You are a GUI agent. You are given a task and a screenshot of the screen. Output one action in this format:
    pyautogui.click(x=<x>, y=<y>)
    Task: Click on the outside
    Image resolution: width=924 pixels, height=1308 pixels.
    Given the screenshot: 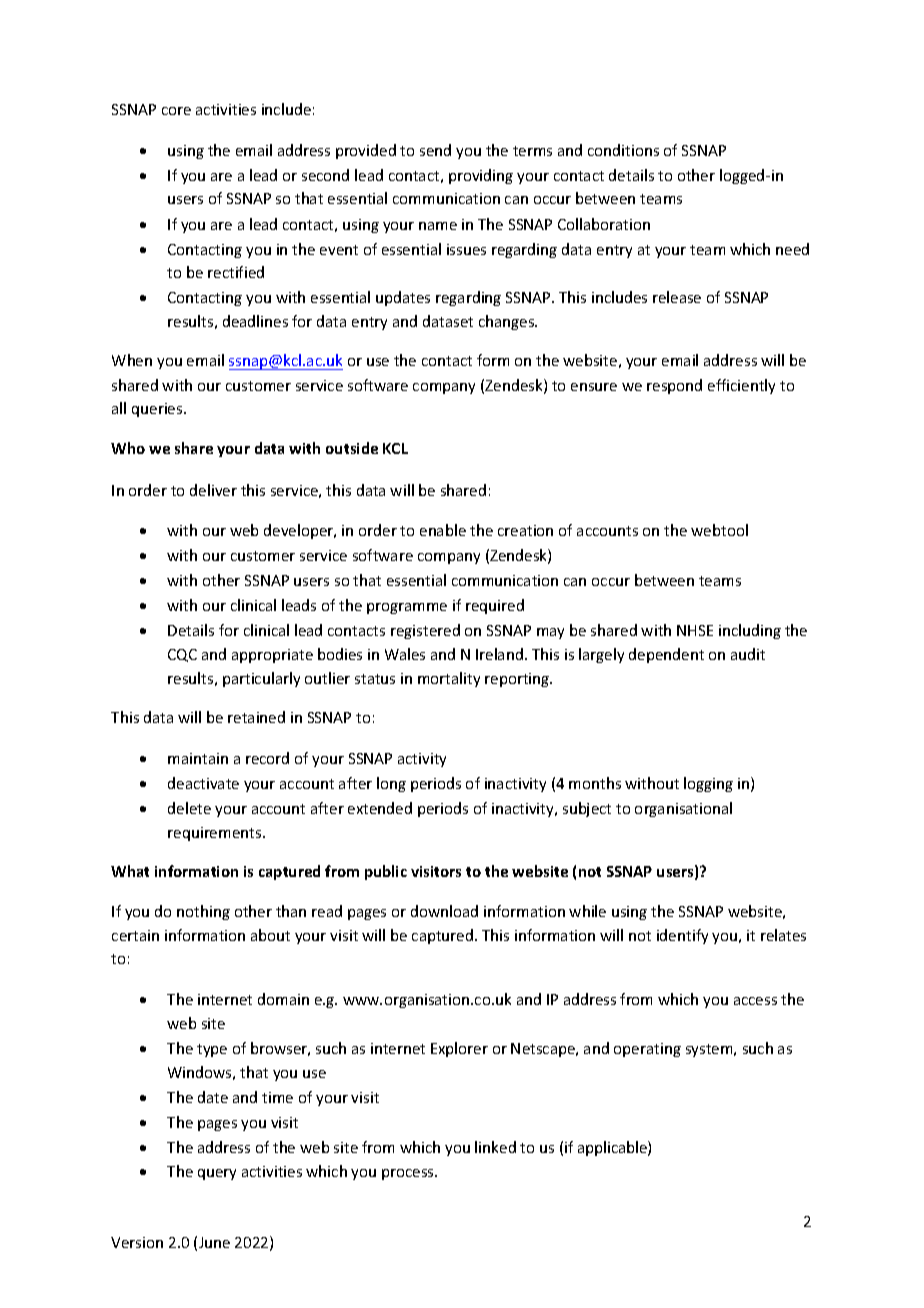 What is the action you would take?
    pyautogui.click(x=352, y=448)
